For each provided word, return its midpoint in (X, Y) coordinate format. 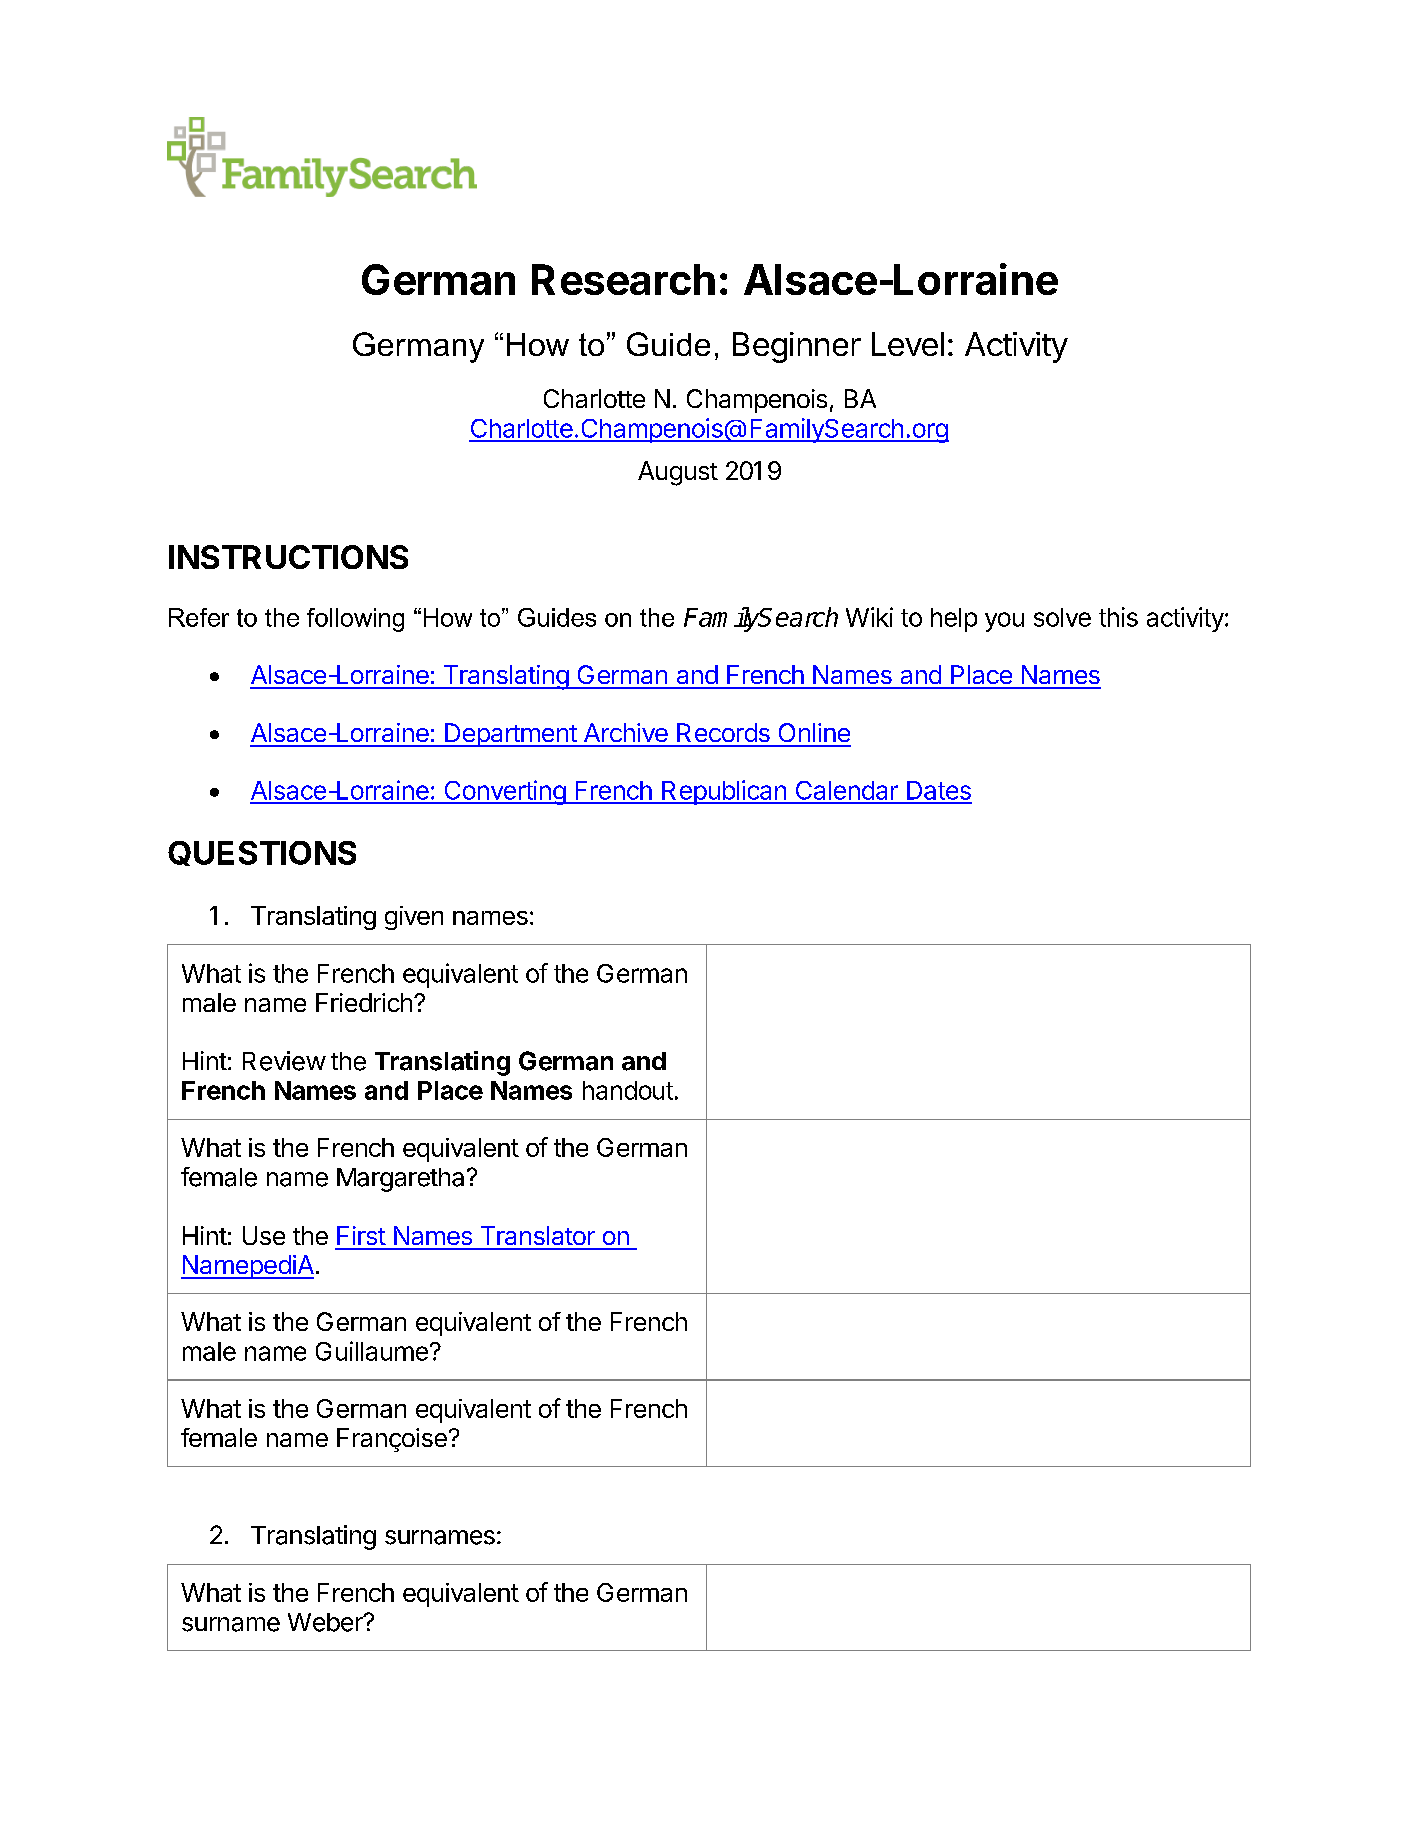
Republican (724, 792)
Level (908, 344)
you (1004, 622)
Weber (326, 1622)
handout (628, 1090)
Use (264, 1235)
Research (623, 279)
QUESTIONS (262, 853)
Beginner (797, 347)
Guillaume (372, 1351)
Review (284, 1061)
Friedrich (364, 1002)
